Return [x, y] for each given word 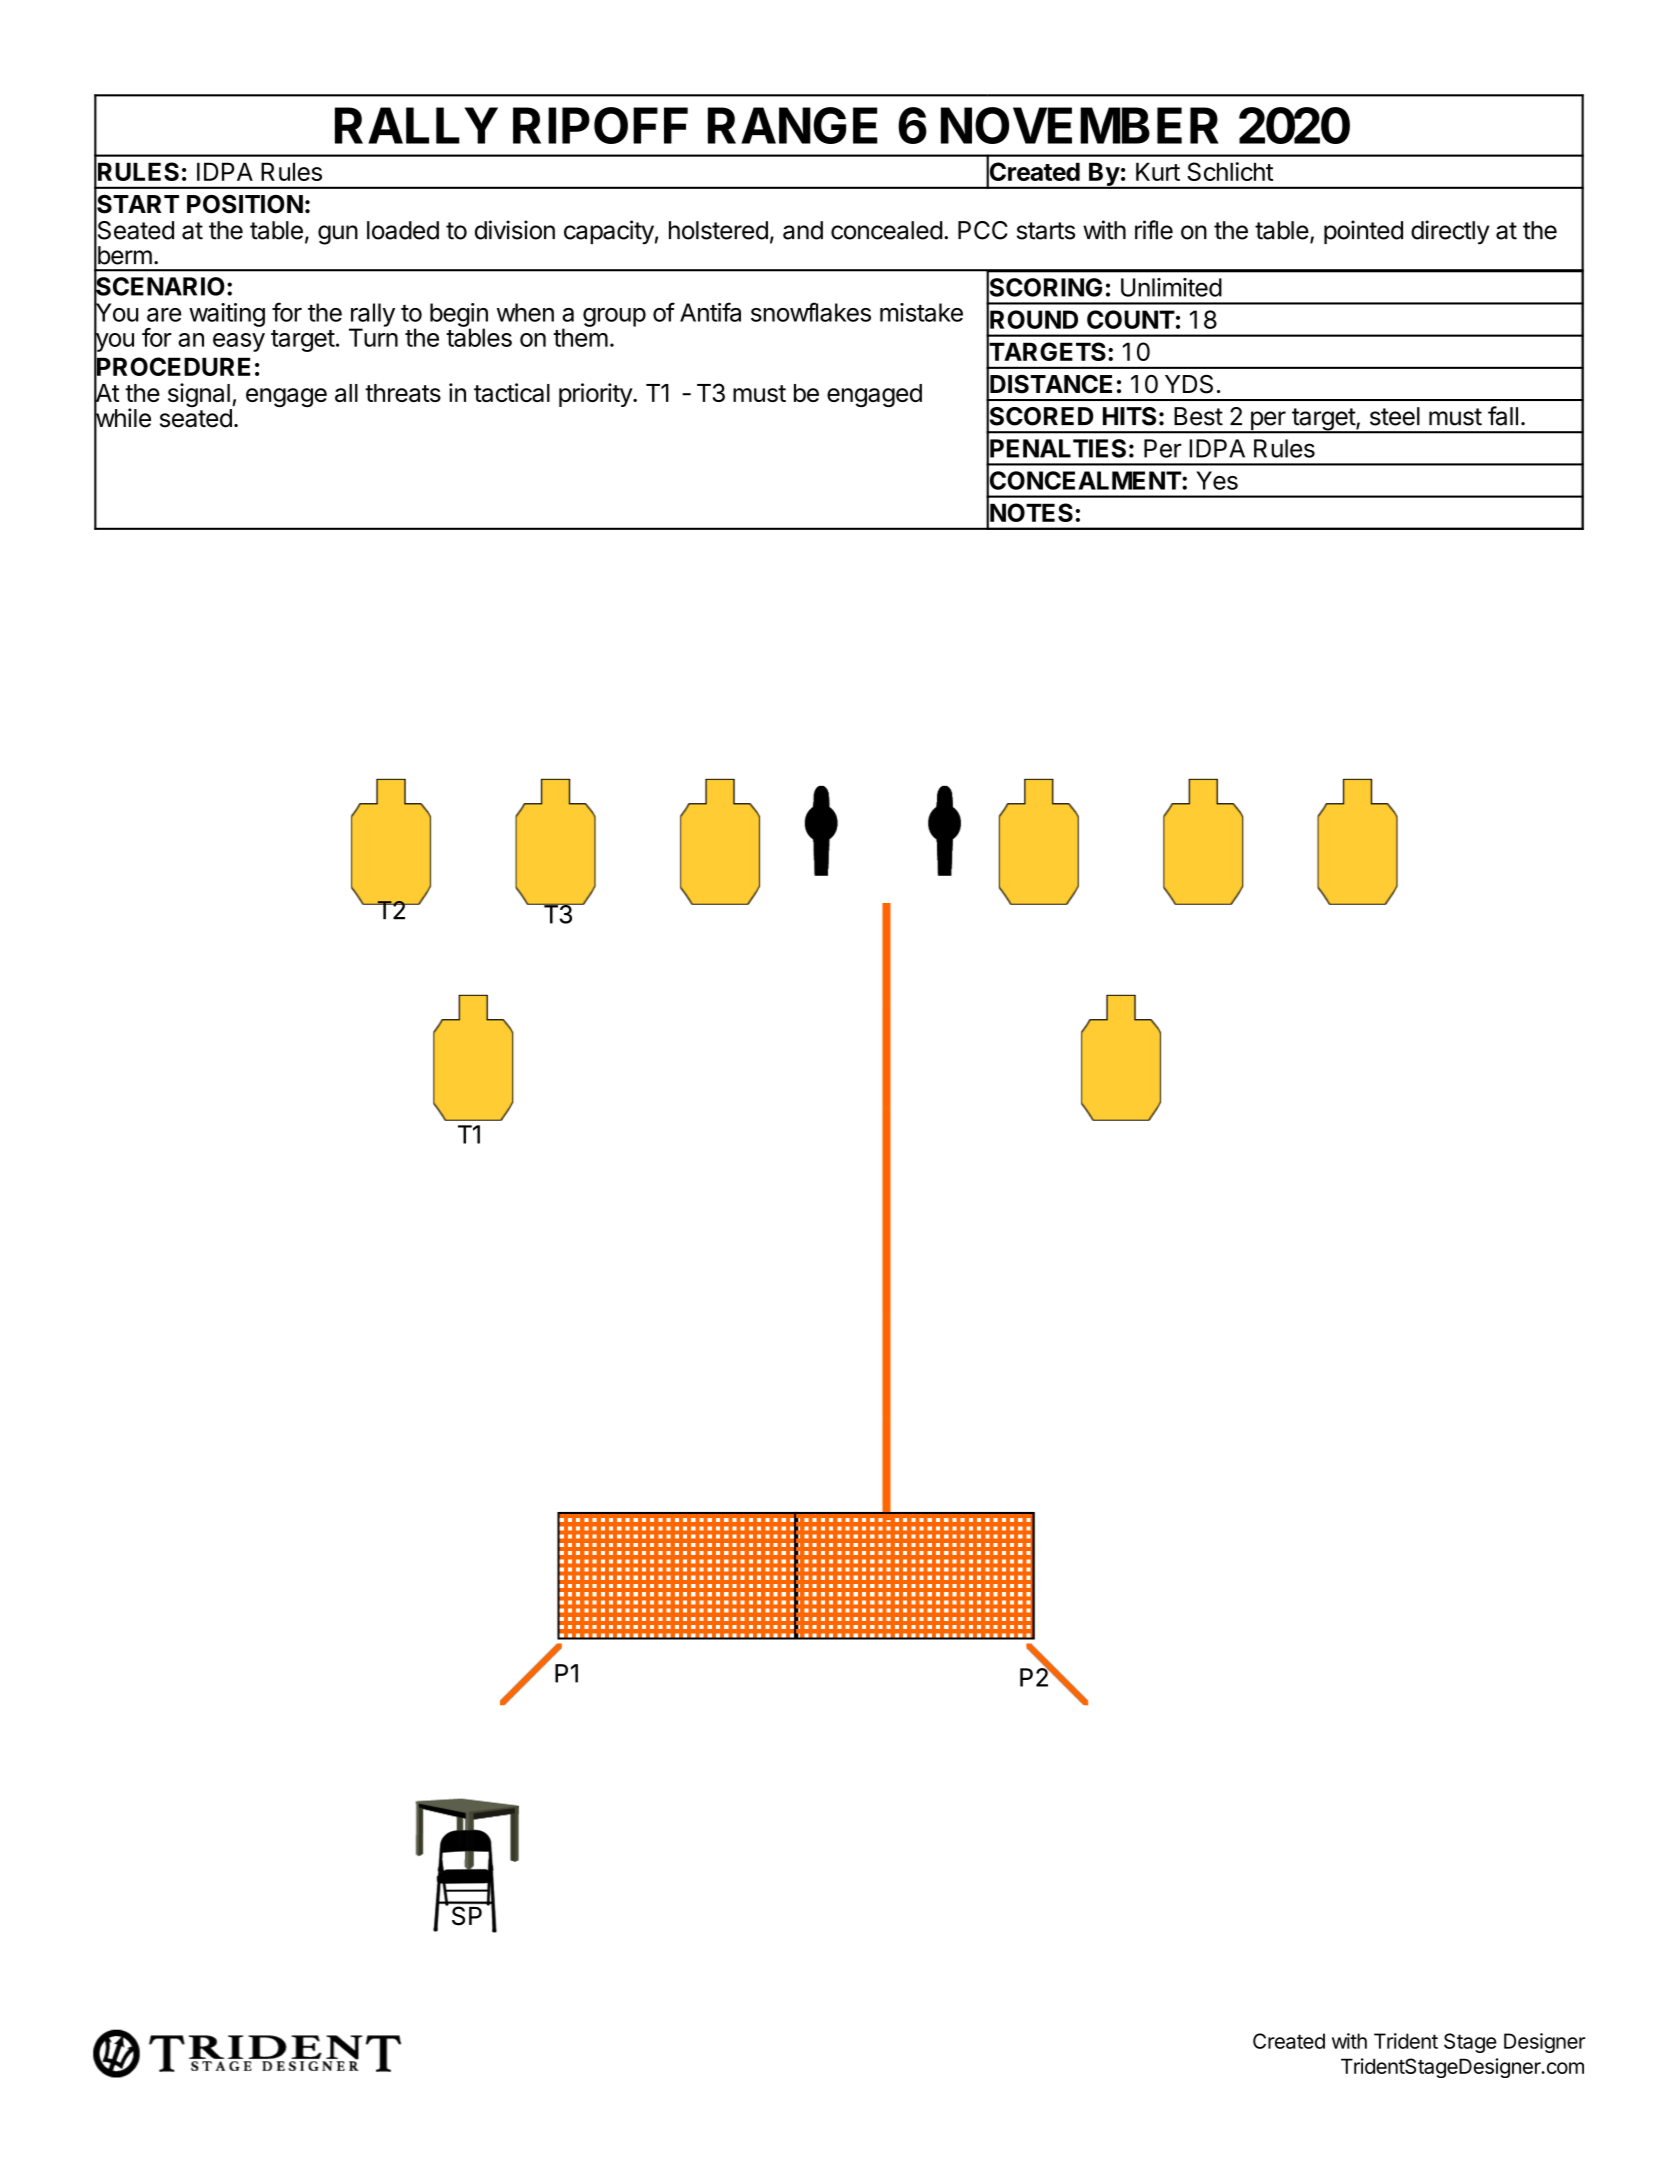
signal [200, 396]
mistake [921, 312]
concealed [887, 230]
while [122, 418]
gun [338, 235]
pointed [1363, 232]
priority [596, 395]
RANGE [793, 125]
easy [239, 342]
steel [1395, 416]
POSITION [245, 204]
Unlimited [1171, 287]
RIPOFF [600, 125]
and [803, 230]
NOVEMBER [1080, 125]
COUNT [1131, 319]
